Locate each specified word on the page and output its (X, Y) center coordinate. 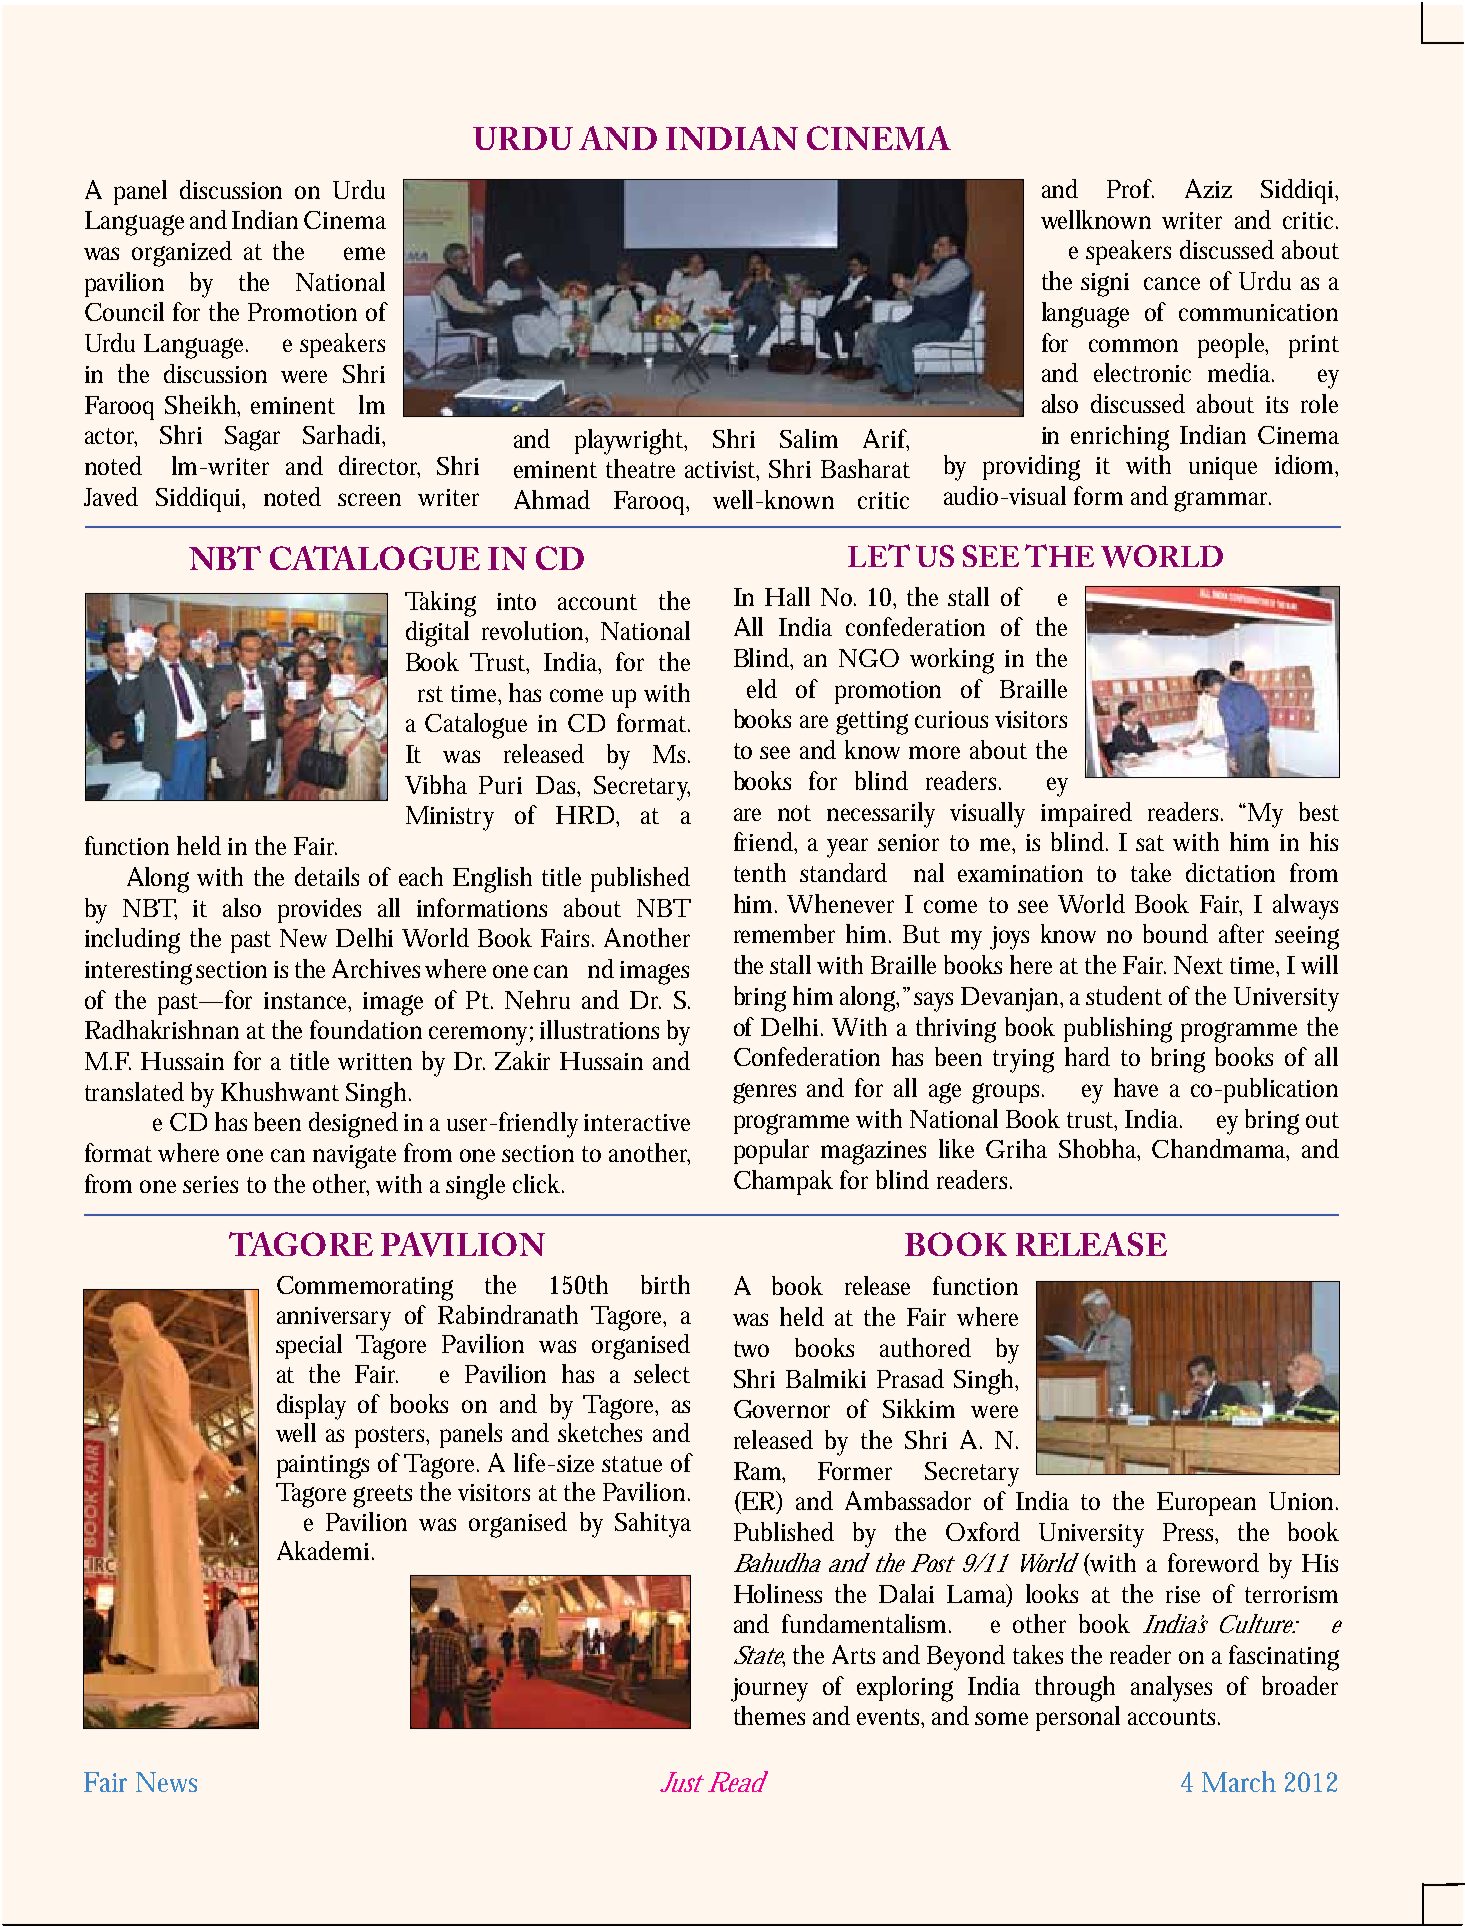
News (166, 1782)
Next (1198, 965)
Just (682, 1782)
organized (182, 254)
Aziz (1208, 188)
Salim (809, 438)
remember (784, 933)
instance (307, 1001)
